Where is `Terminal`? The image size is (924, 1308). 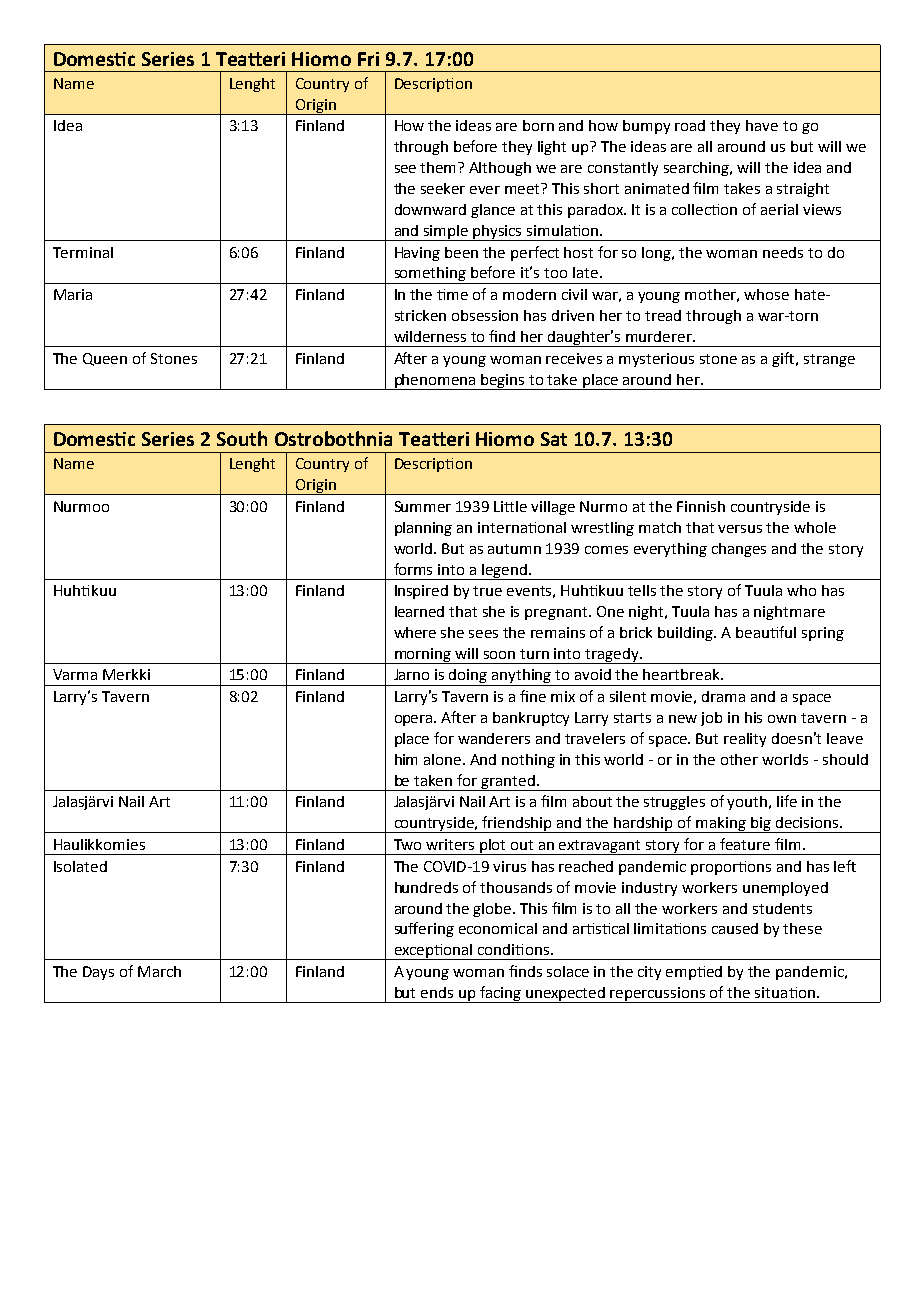 Terminal is located at coordinates (83, 252).
